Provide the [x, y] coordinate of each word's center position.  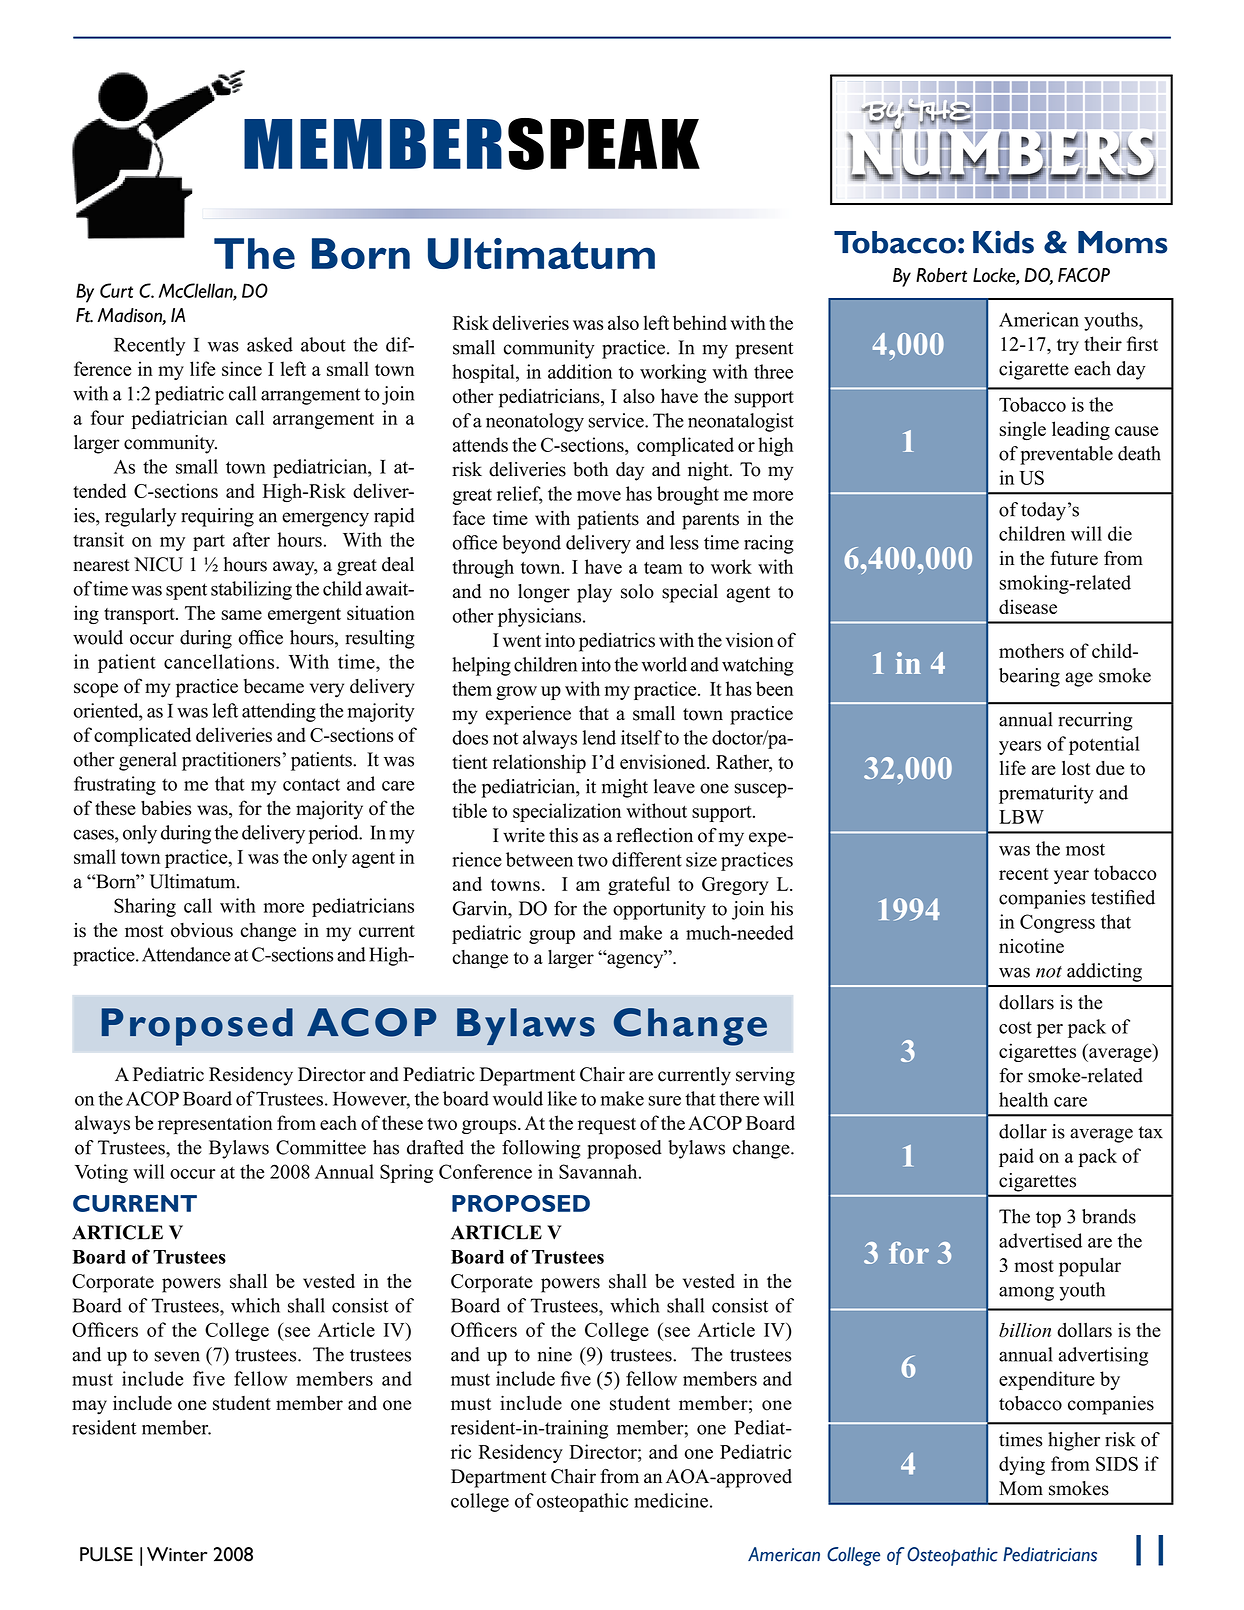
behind [700, 322]
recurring [1095, 721]
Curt [116, 290]
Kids [1003, 242]
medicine [671, 1500]
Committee [321, 1147]
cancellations [219, 661]
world [664, 664]
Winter [177, 1554]
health [1023, 1099]
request [607, 1126]
